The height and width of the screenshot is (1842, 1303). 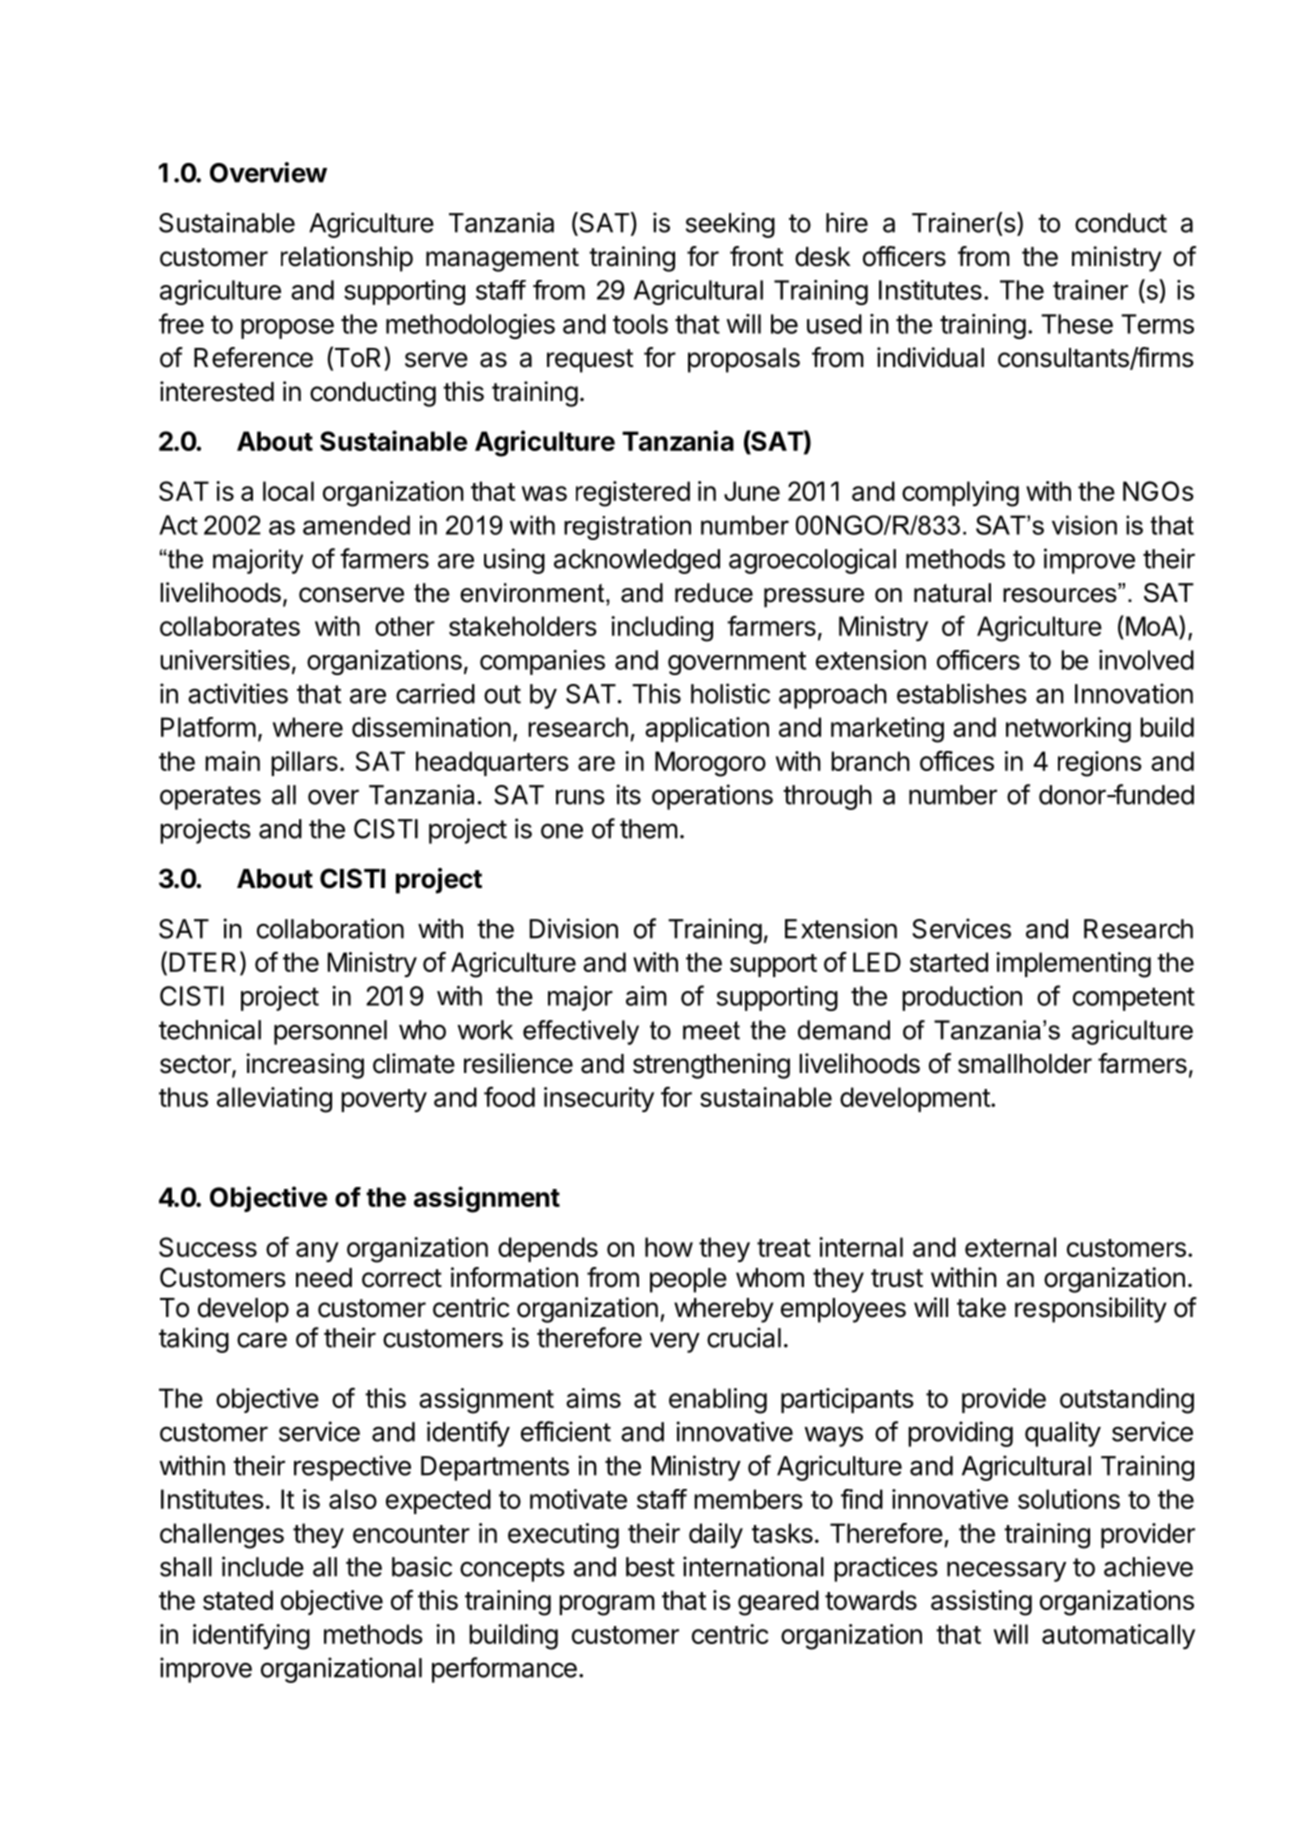 I want to click on meet, so click(x=711, y=1030).
